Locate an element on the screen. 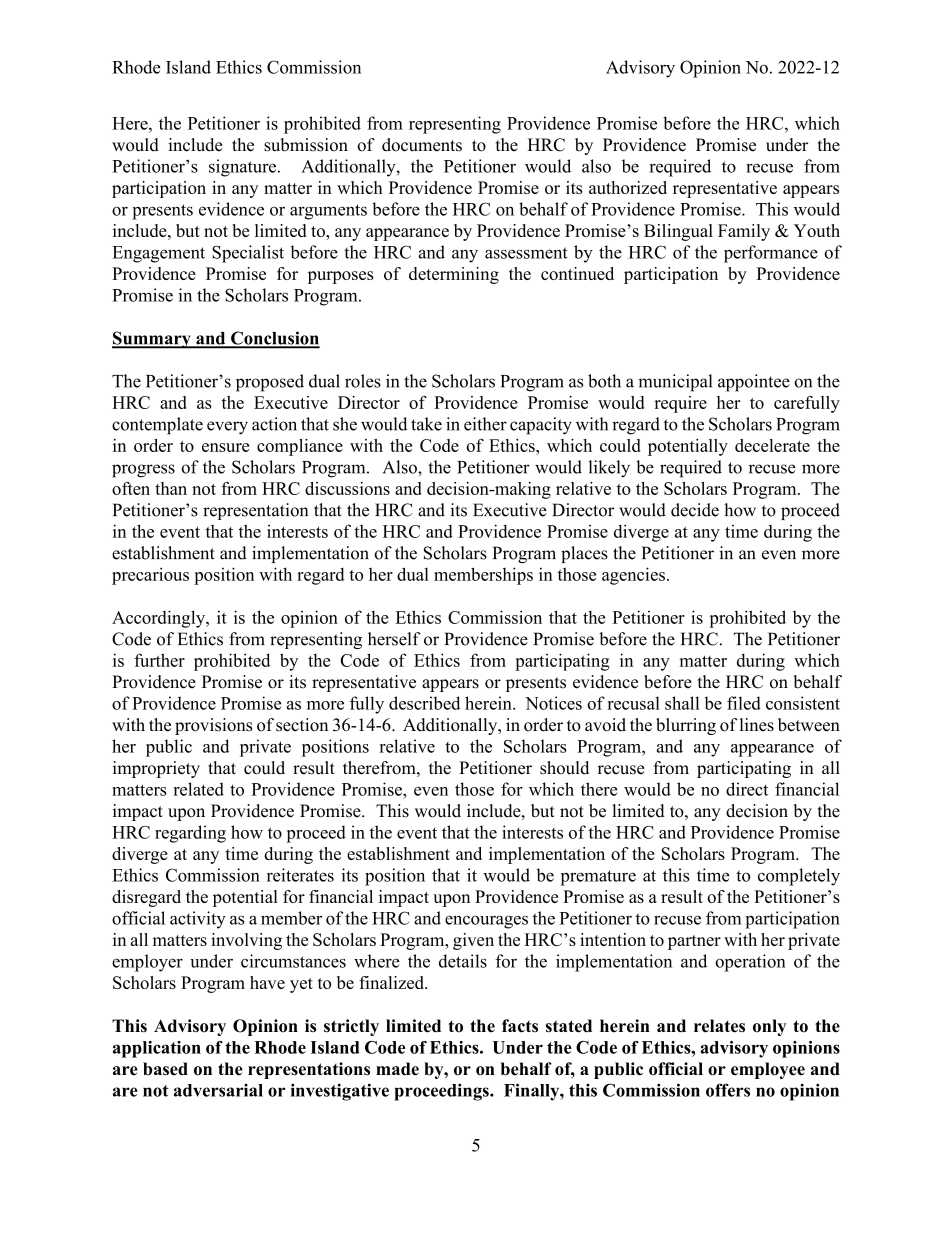 The image size is (952, 1233). documents is located at coordinates (422, 145).
